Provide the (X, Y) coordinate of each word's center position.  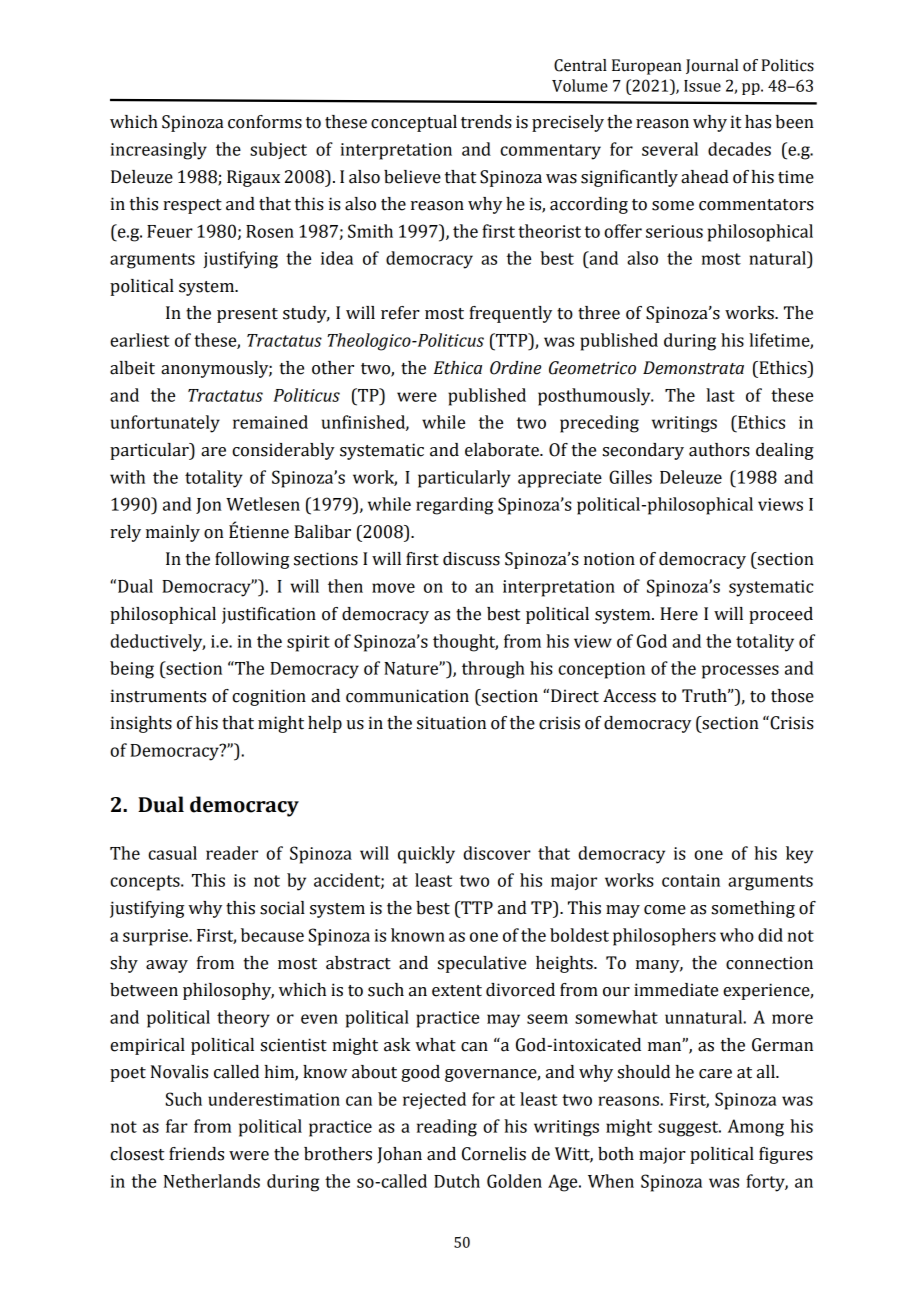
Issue (702, 86)
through (493, 670)
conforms (265, 122)
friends (196, 1154)
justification (269, 615)
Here (679, 614)
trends (486, 122)
